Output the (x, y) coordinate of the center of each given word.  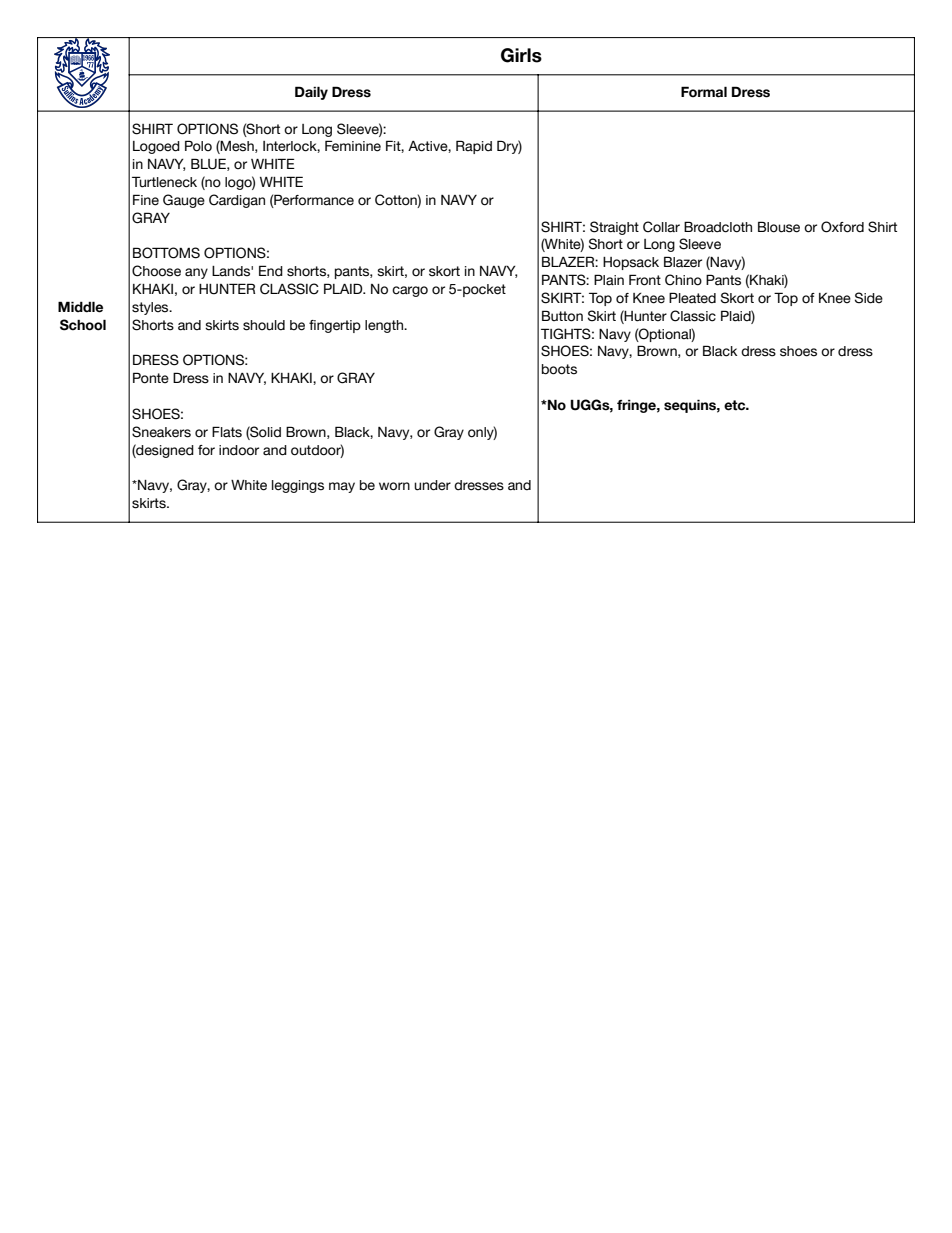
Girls (521, 55)
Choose (156, 271)
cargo (410, 291)
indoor (239, 450)
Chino (683, 280)
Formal (704, 92)
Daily (311, 93)
